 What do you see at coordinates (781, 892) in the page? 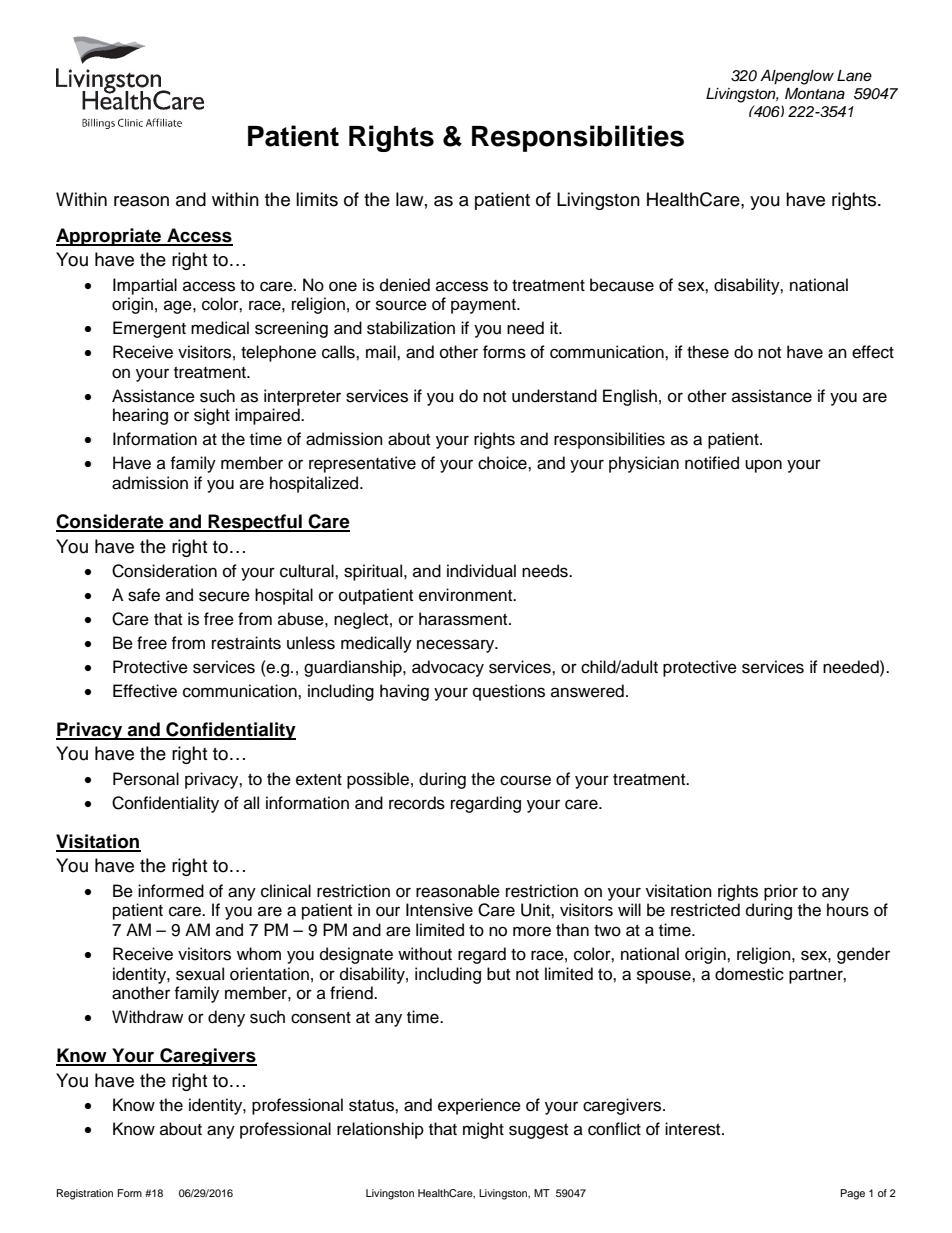
I see `prior` at bounding box center [781, 892].
